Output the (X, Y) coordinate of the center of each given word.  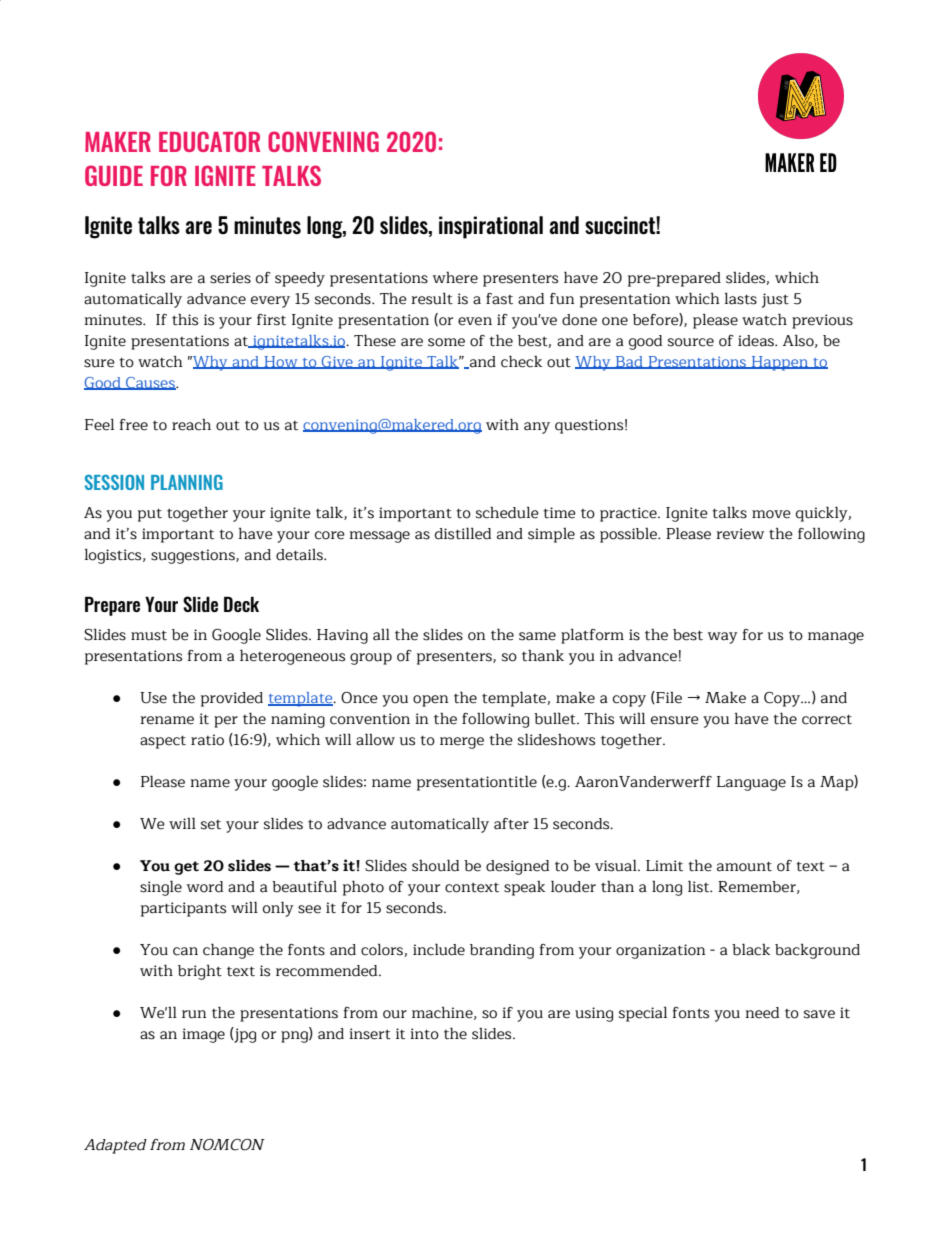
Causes (150, 383)
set (211, 825)
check (521, 361)
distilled (463, 533)
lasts (741, 299)
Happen (780, 363)
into (424, 1034)
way (723, 638)
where (455, 277)
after (511, 824)
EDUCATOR (209, 141)
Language (751, 783)
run (194, 1014)
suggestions (194, 556)
